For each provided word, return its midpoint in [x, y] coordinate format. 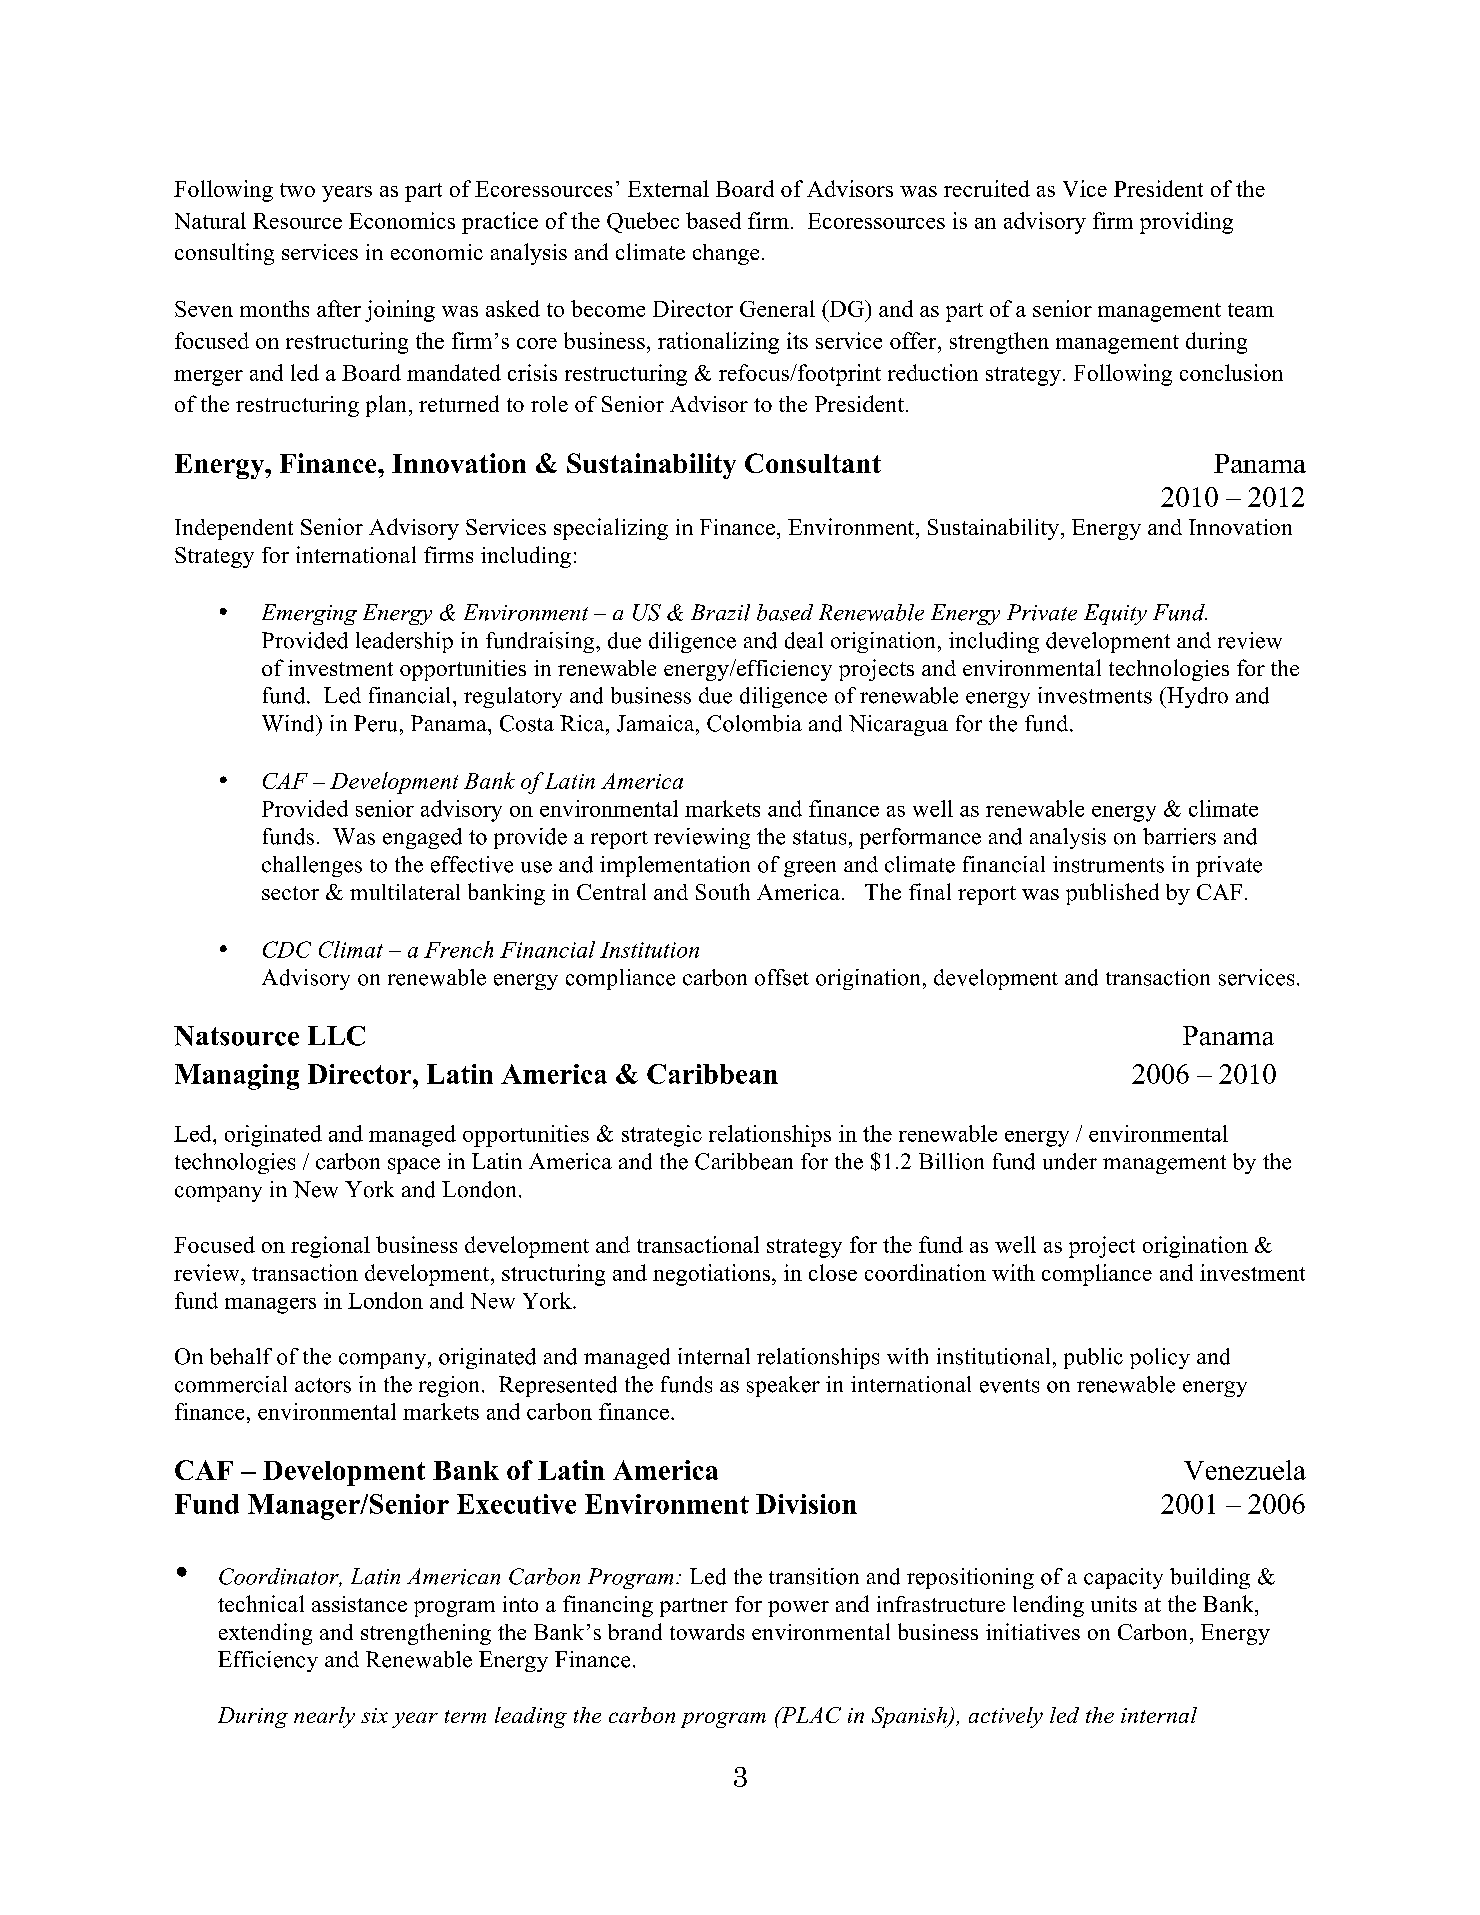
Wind [289, 723]
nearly [324, 1717]
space [414, 1166]
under [1070, 1161]
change [726, 254]
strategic [662, 1136]
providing [1186, 223]
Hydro [1196, 697]
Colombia [754, 723]
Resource [297, 221]
